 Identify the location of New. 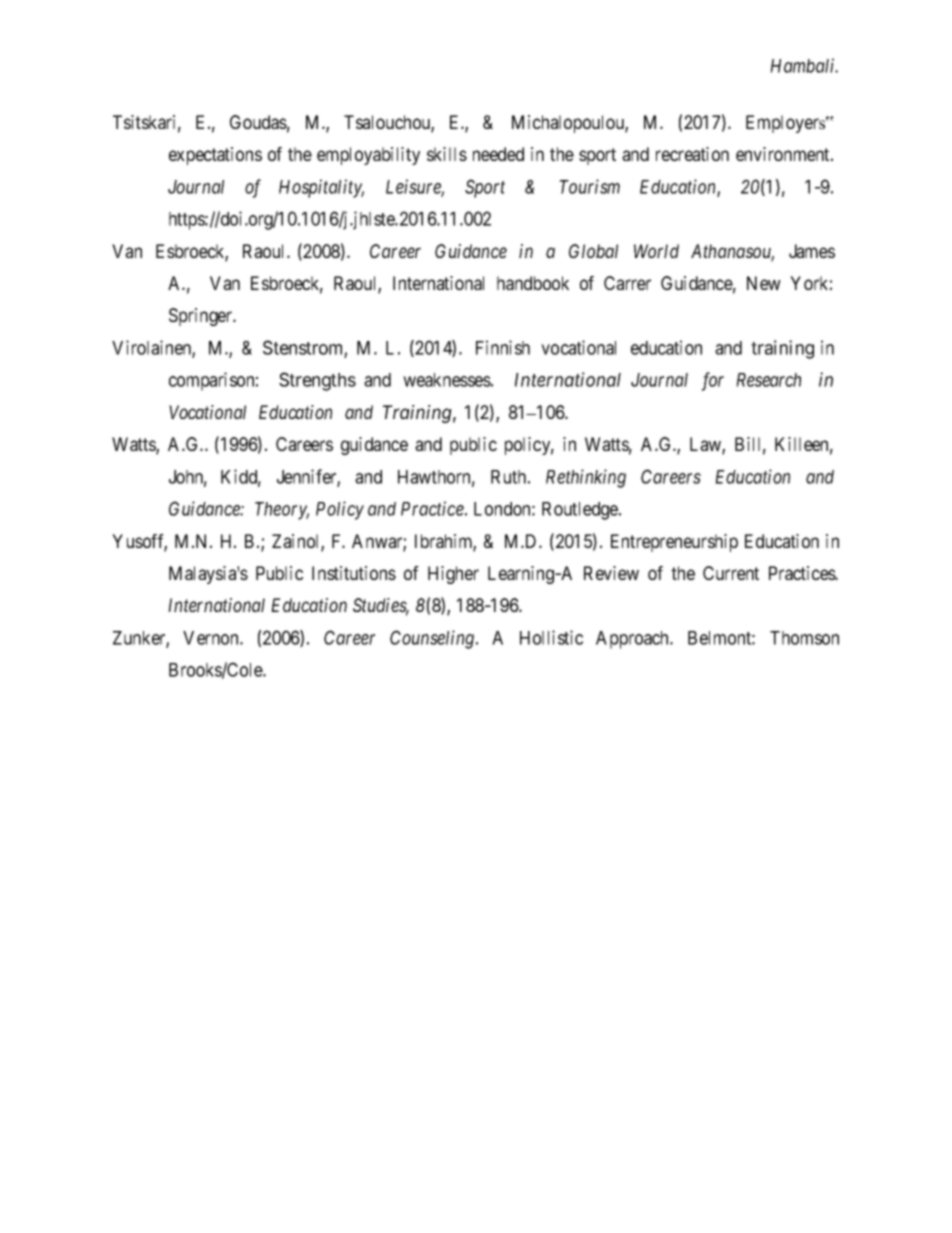
(764, 283).
